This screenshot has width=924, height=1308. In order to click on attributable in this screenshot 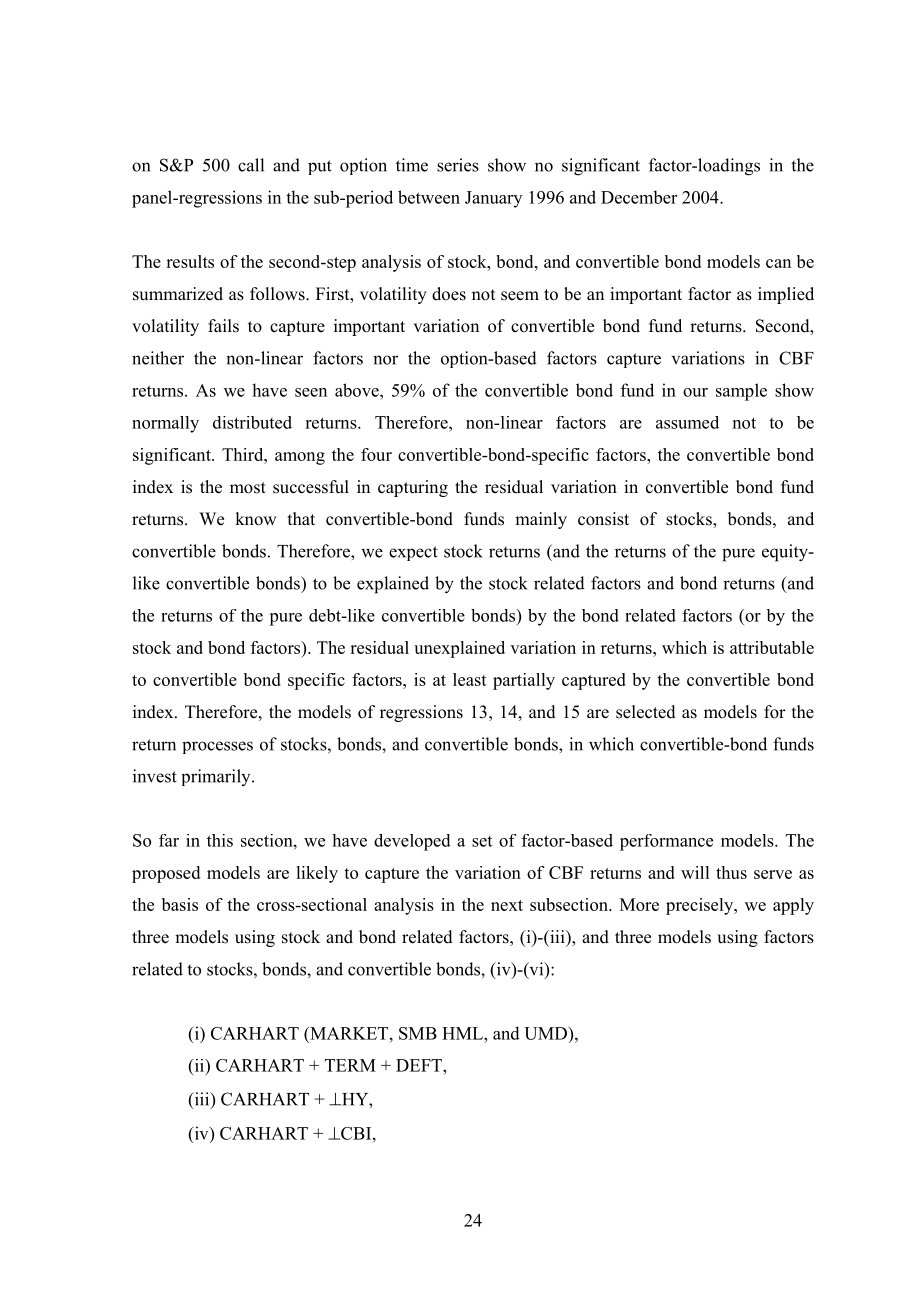, I will do `click(772, 647)`.
